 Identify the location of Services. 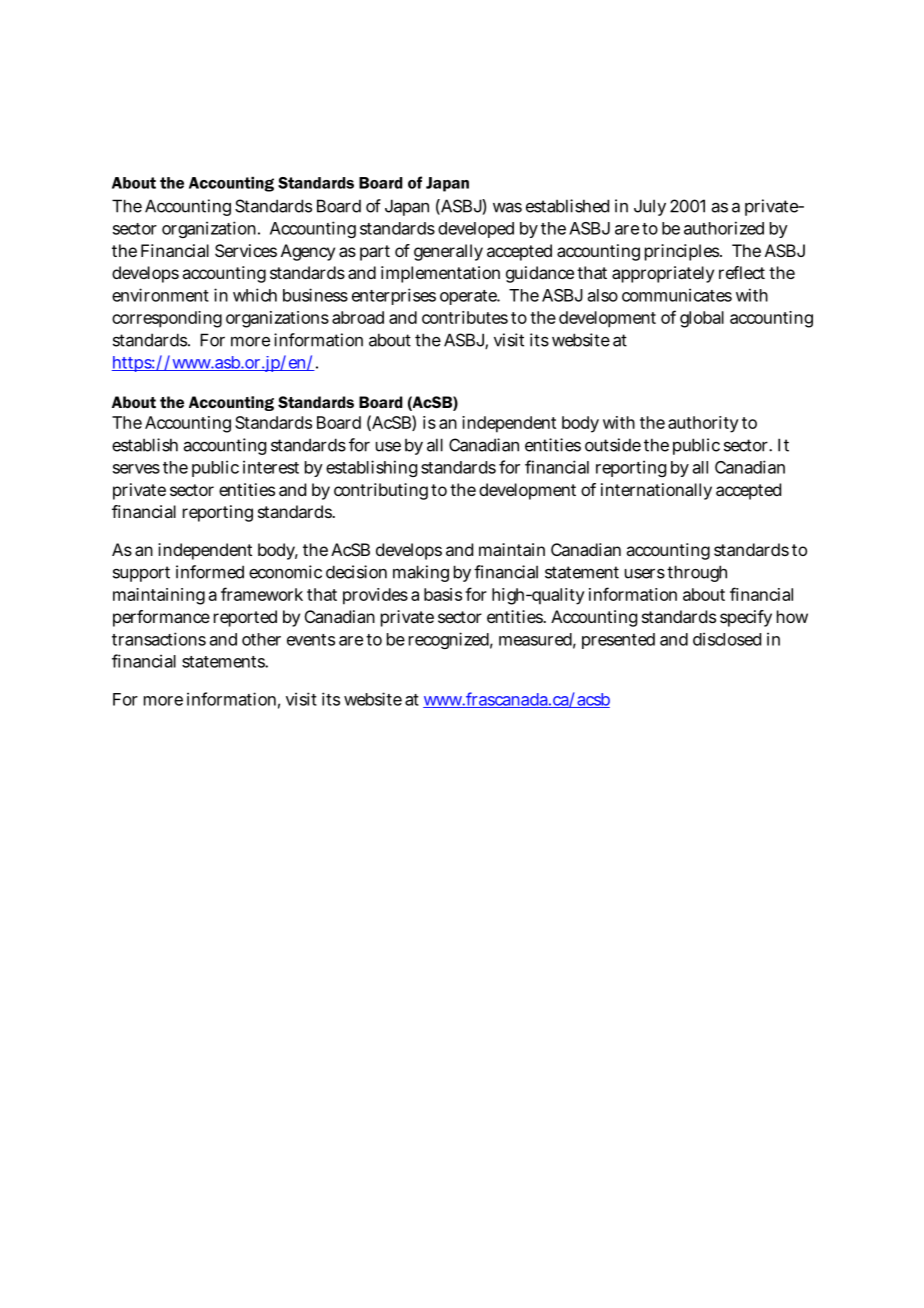
(246, 250).
